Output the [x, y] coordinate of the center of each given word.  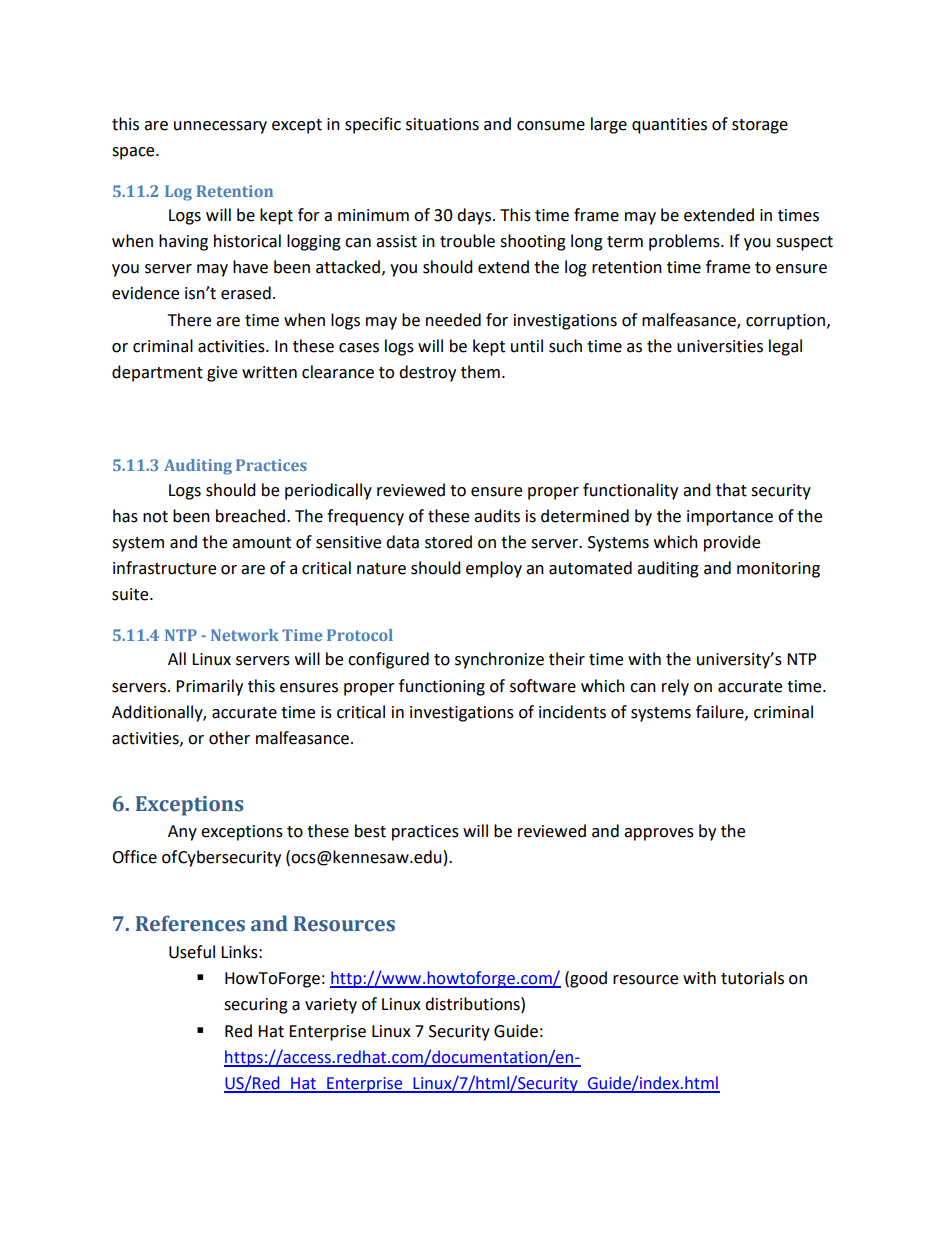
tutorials [752, 978]
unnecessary [220, 127]
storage [760, 126]
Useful [192, 952]
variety [331, 1006]
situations [442, 124]
